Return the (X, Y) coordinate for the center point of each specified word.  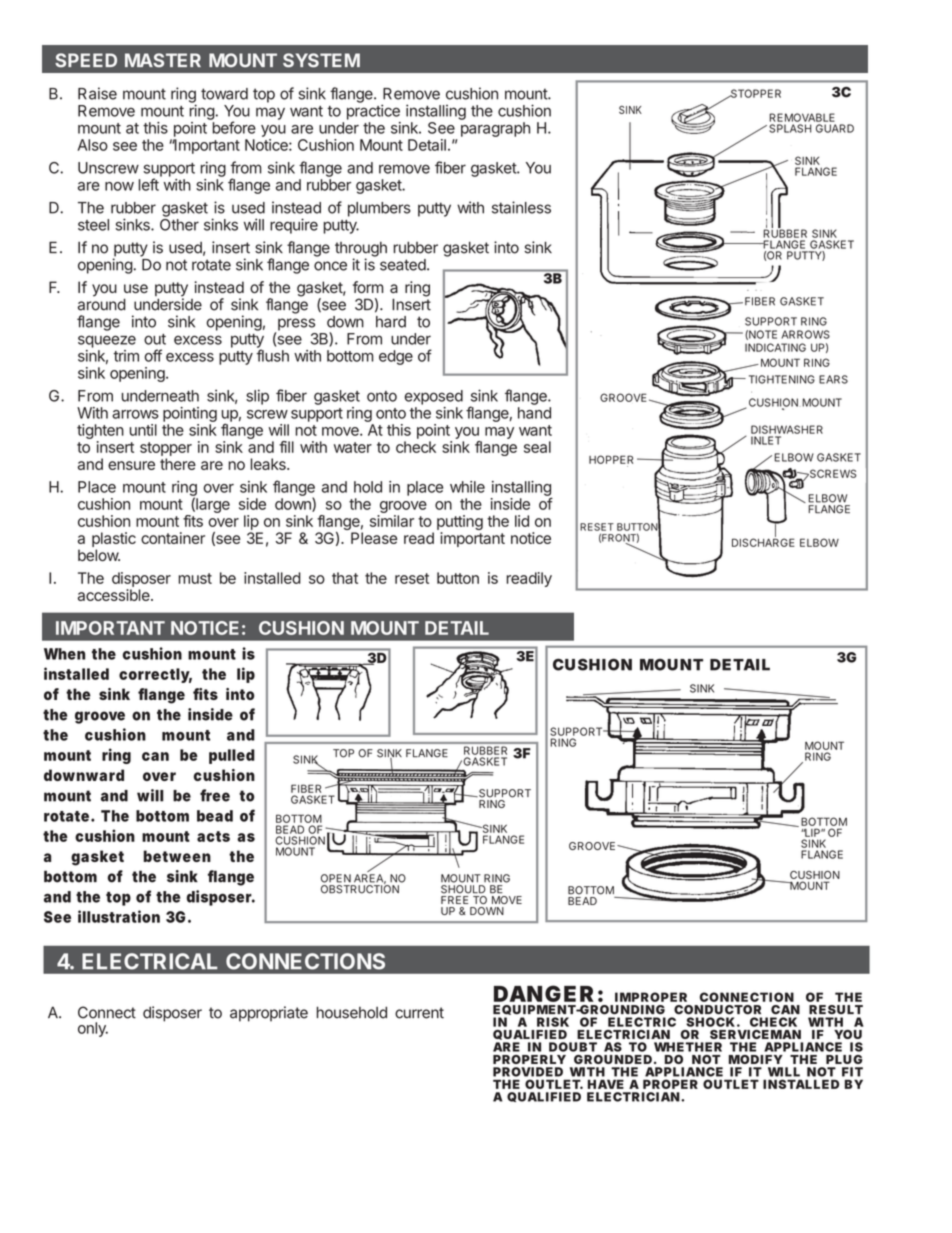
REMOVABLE (802, 117)
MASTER (163, 60)
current (419, 1013)
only (93, 1029)
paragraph (495, 129)
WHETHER (688, 1047)
